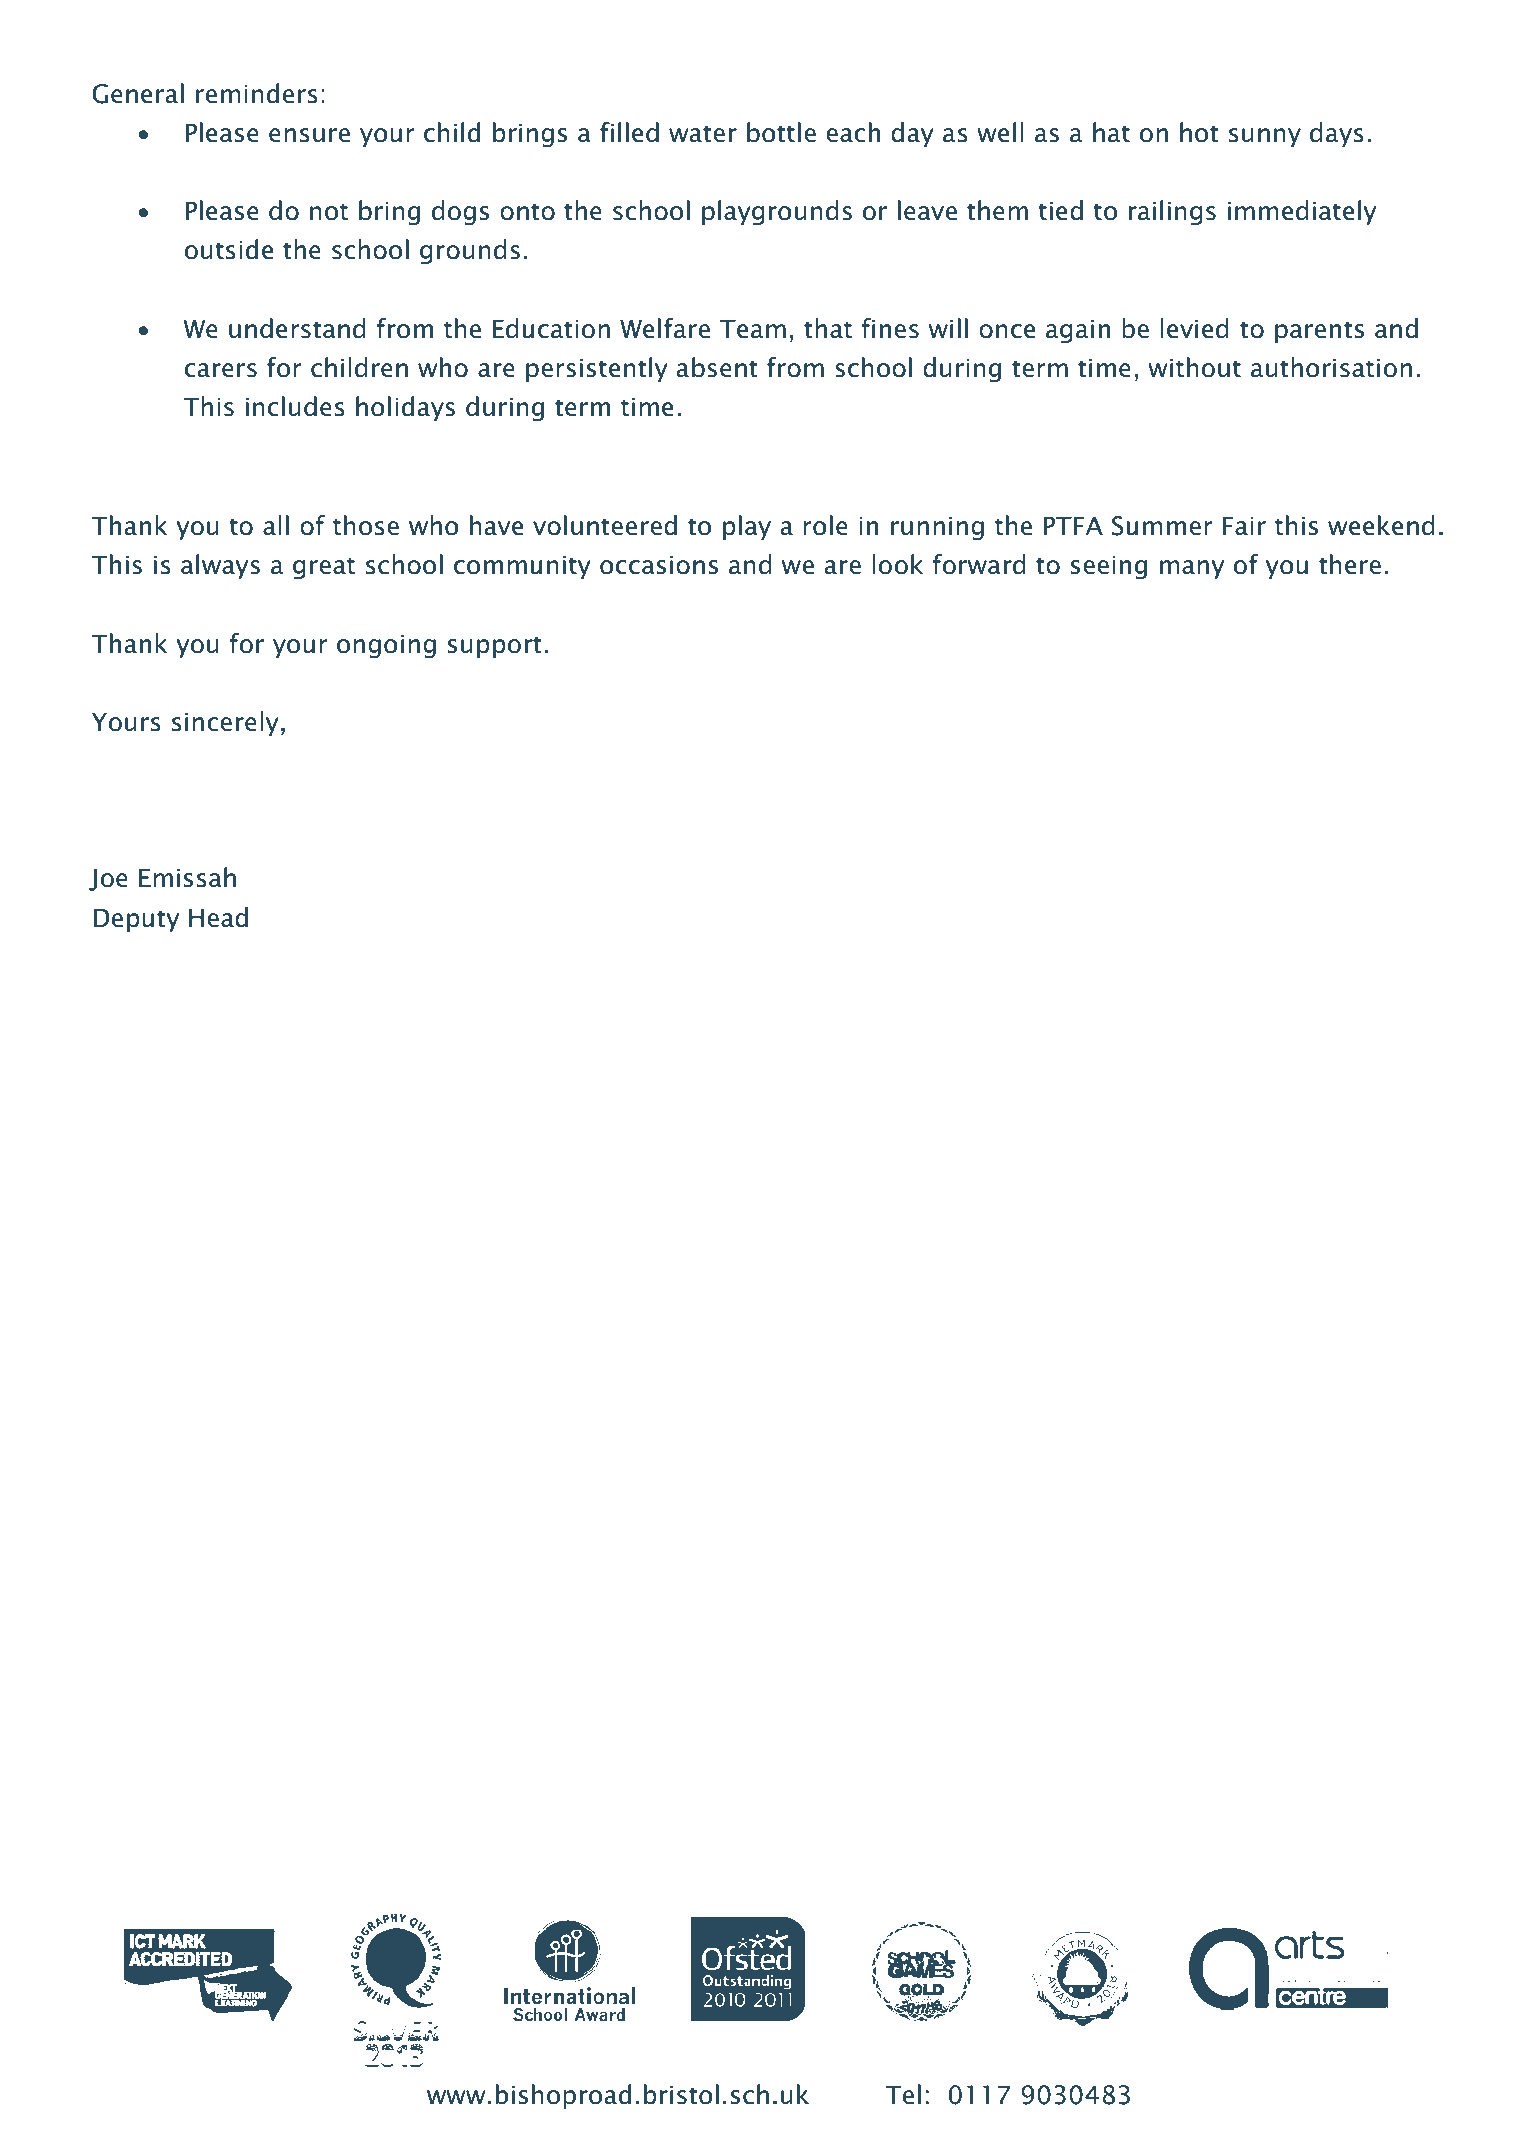 The height and width of the screenshot is (2145, 1517). Describe the element at coordinates (1244, 526) in the screenshot. I see `Fair` at that location.
